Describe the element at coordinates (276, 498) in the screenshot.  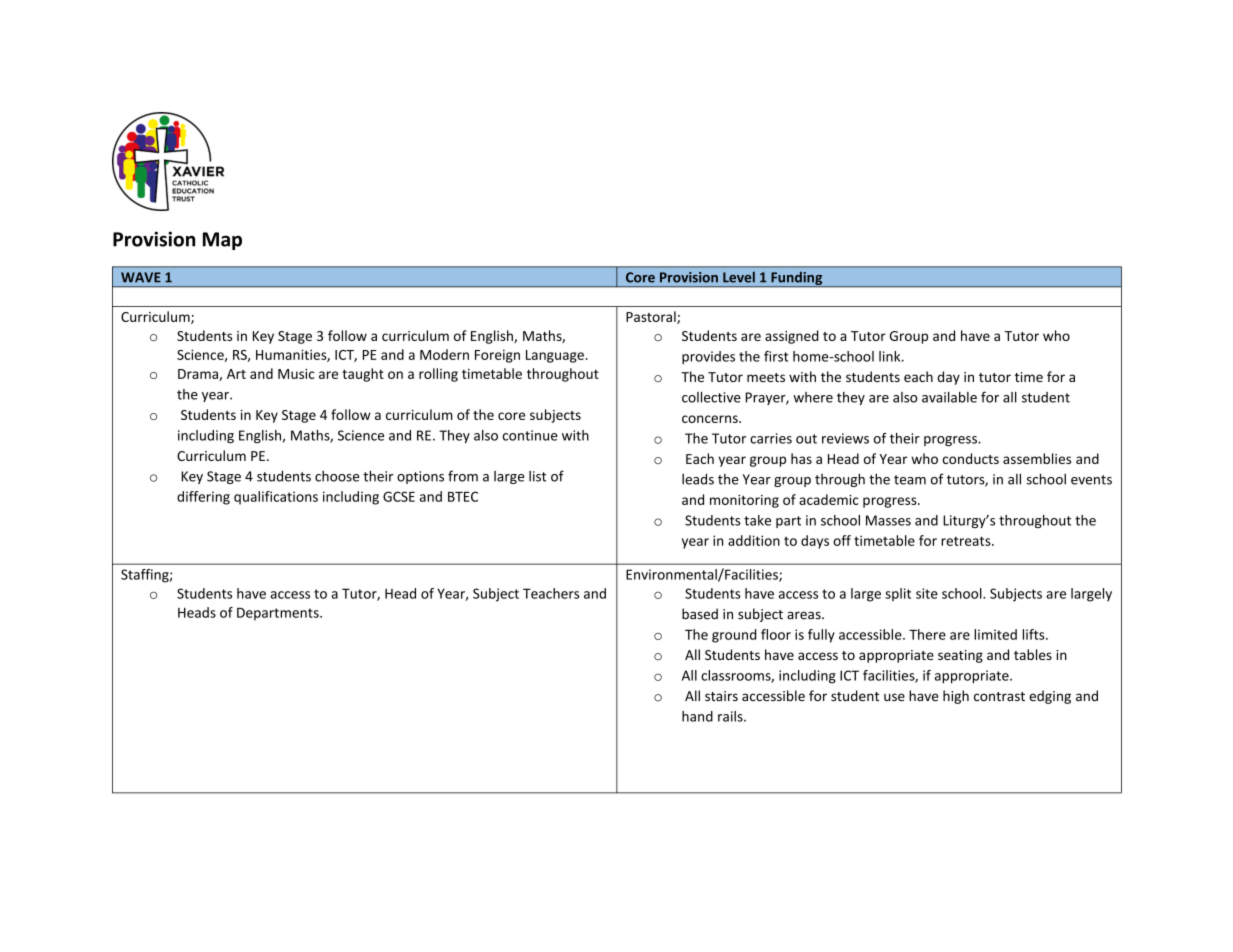
I see `qualifications` at that location.
